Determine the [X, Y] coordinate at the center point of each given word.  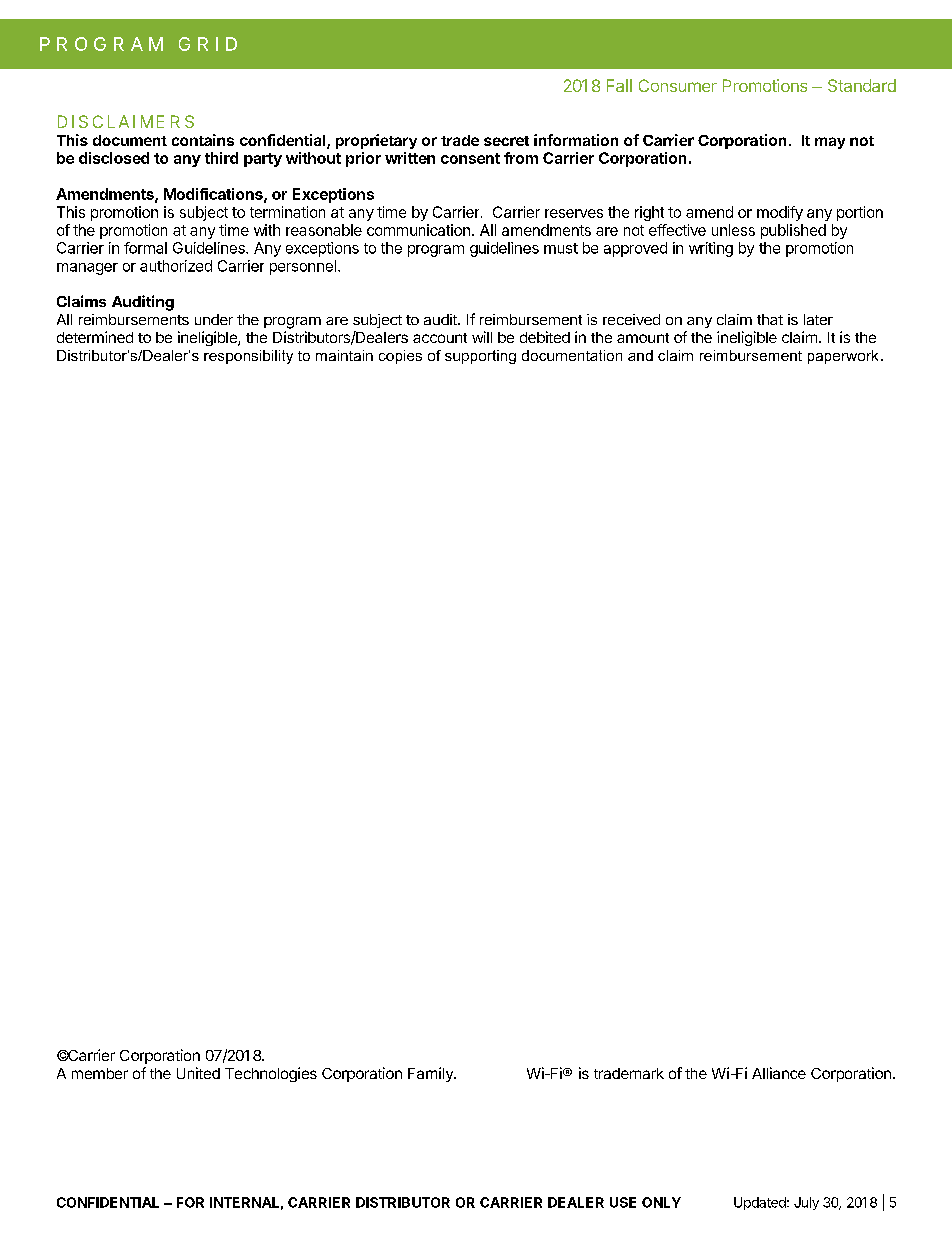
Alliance [779, 1073]
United [198, 1073]
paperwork [843, 357]
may [830, 143]
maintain [344, 355]
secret [506, 141]
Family [431, 1074]
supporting [480, 357]
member [100, 1073]
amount [643, 338]
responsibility [248, 357]
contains [203, 140]
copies [400, 357]
